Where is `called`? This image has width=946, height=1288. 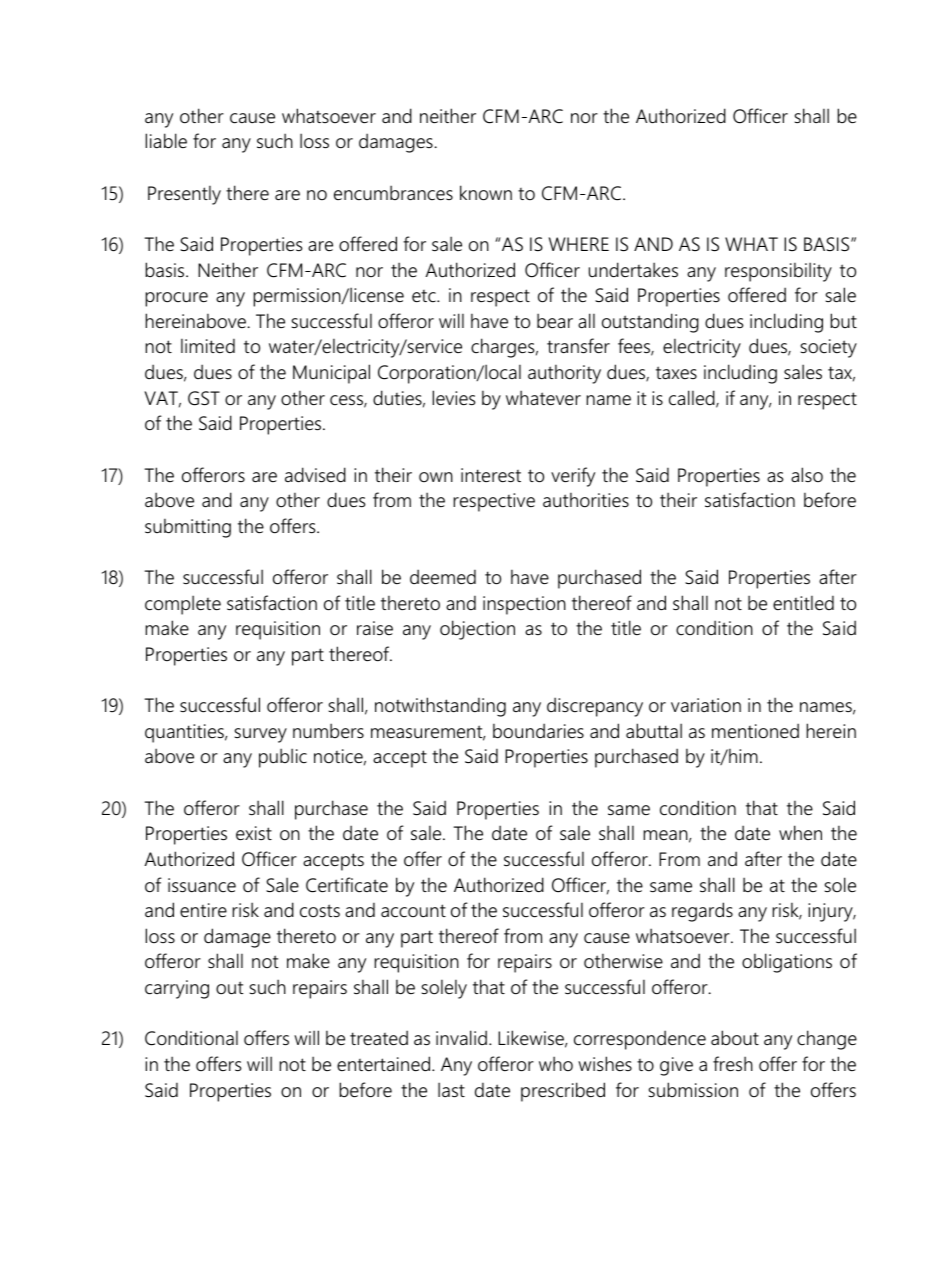 called is located at coordinates (693, 399).
